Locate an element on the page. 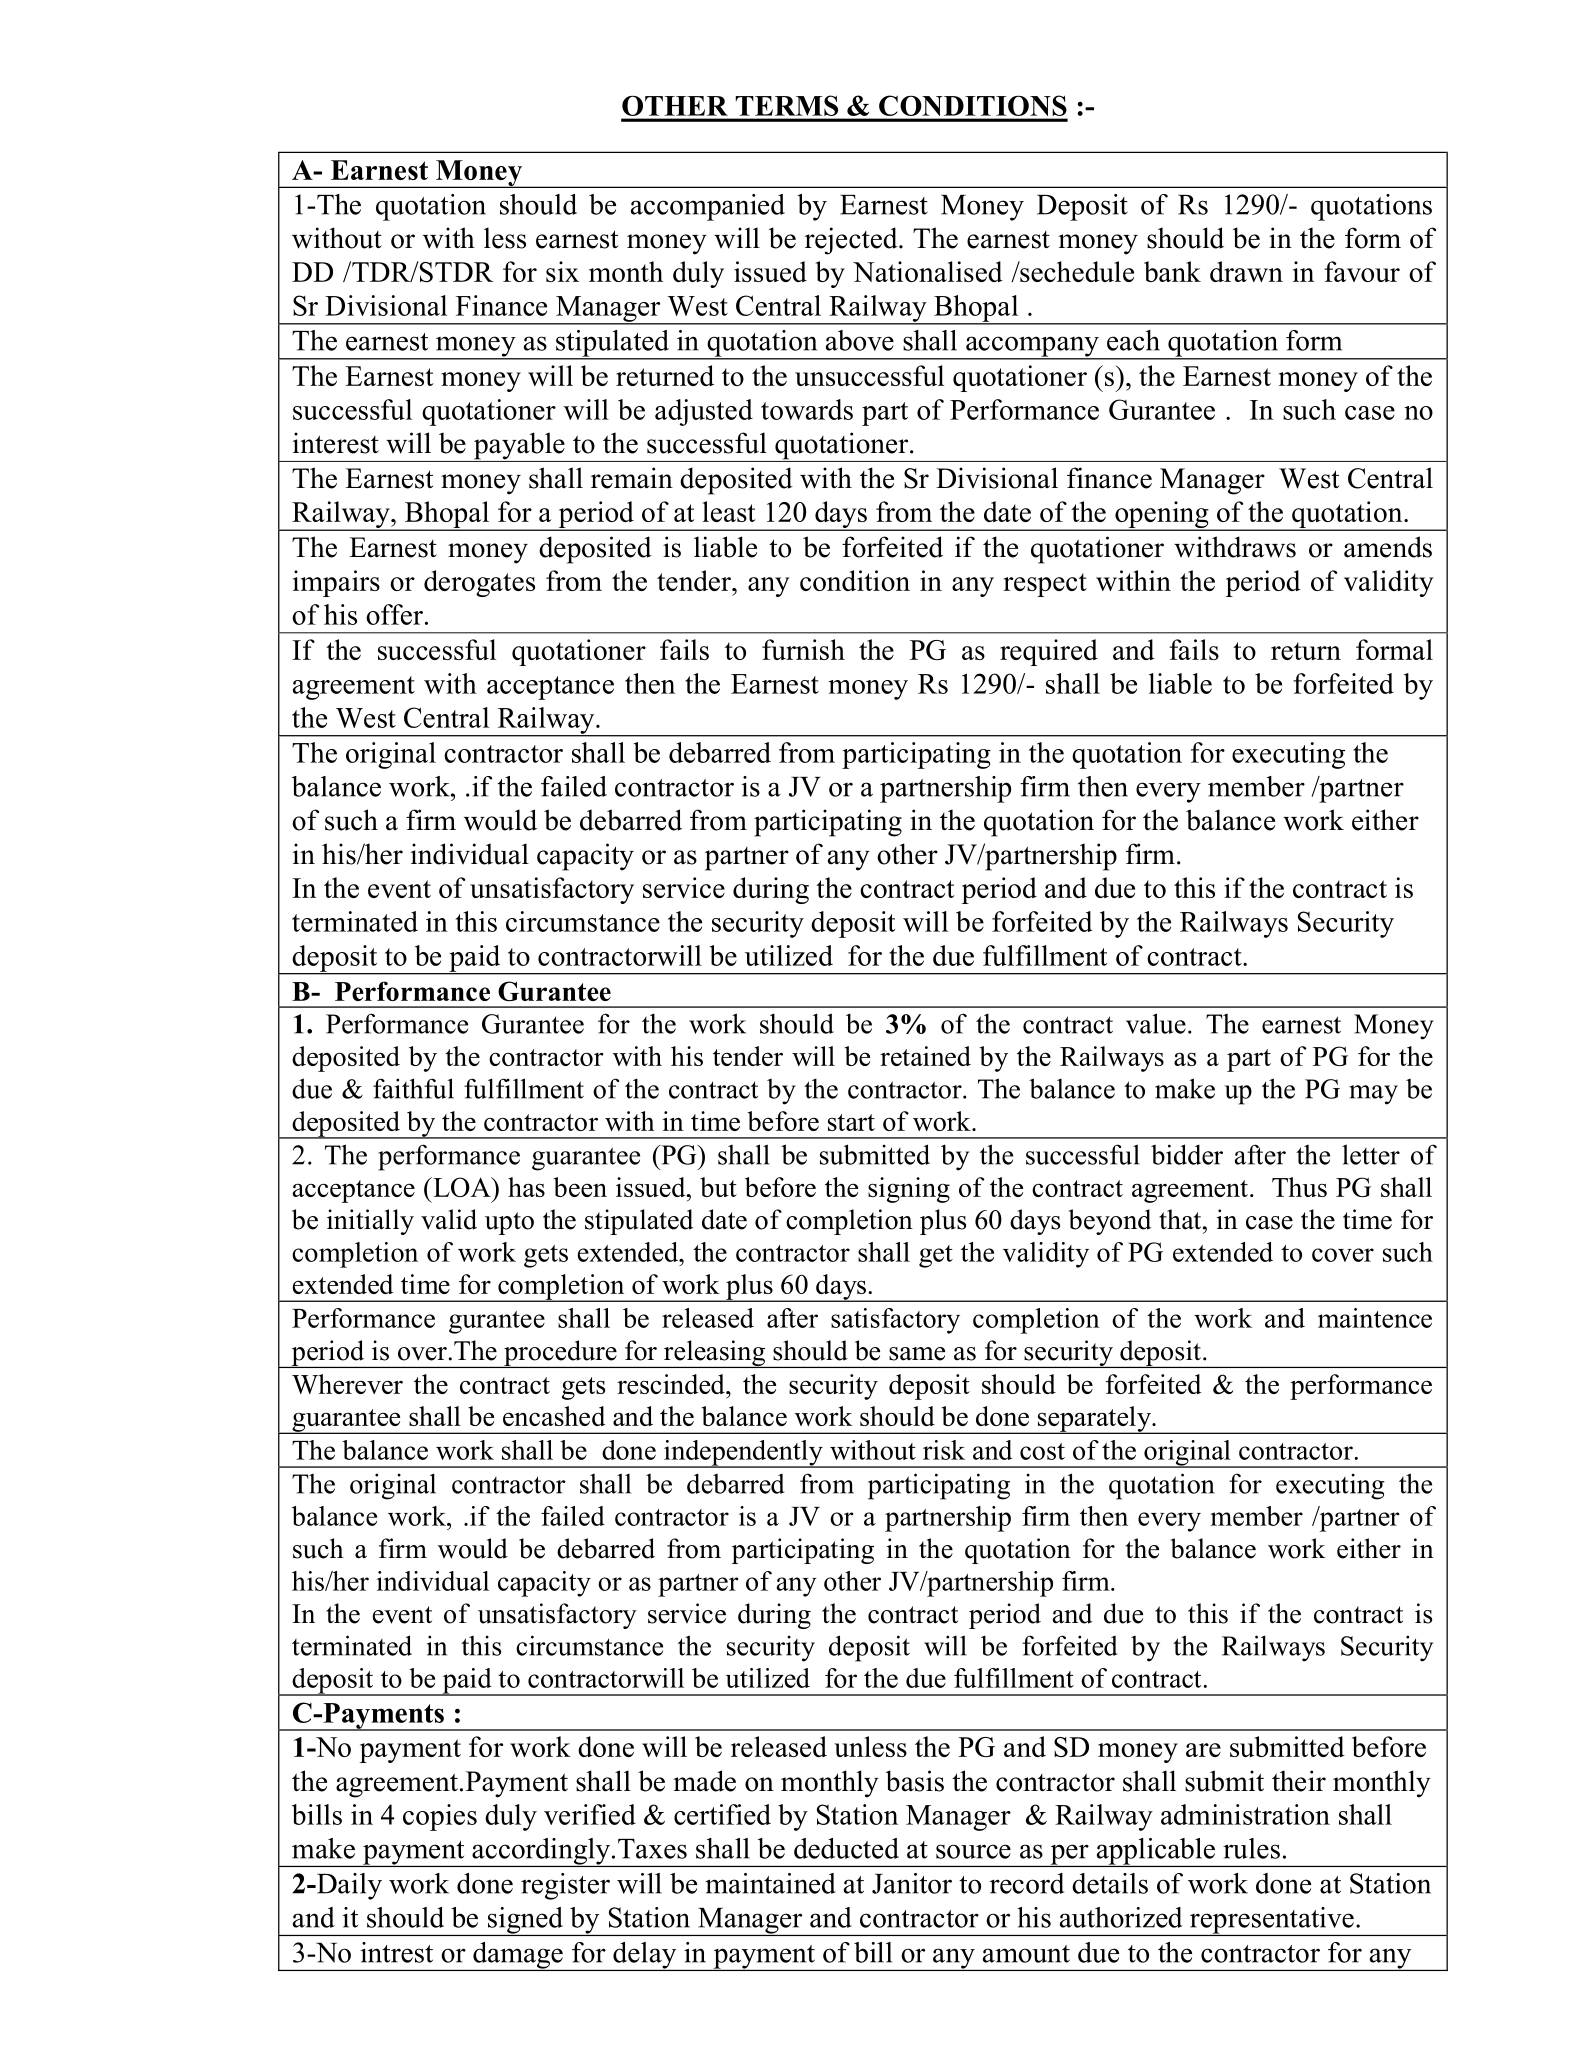  faithful is located at coordinates (413, 1088).
